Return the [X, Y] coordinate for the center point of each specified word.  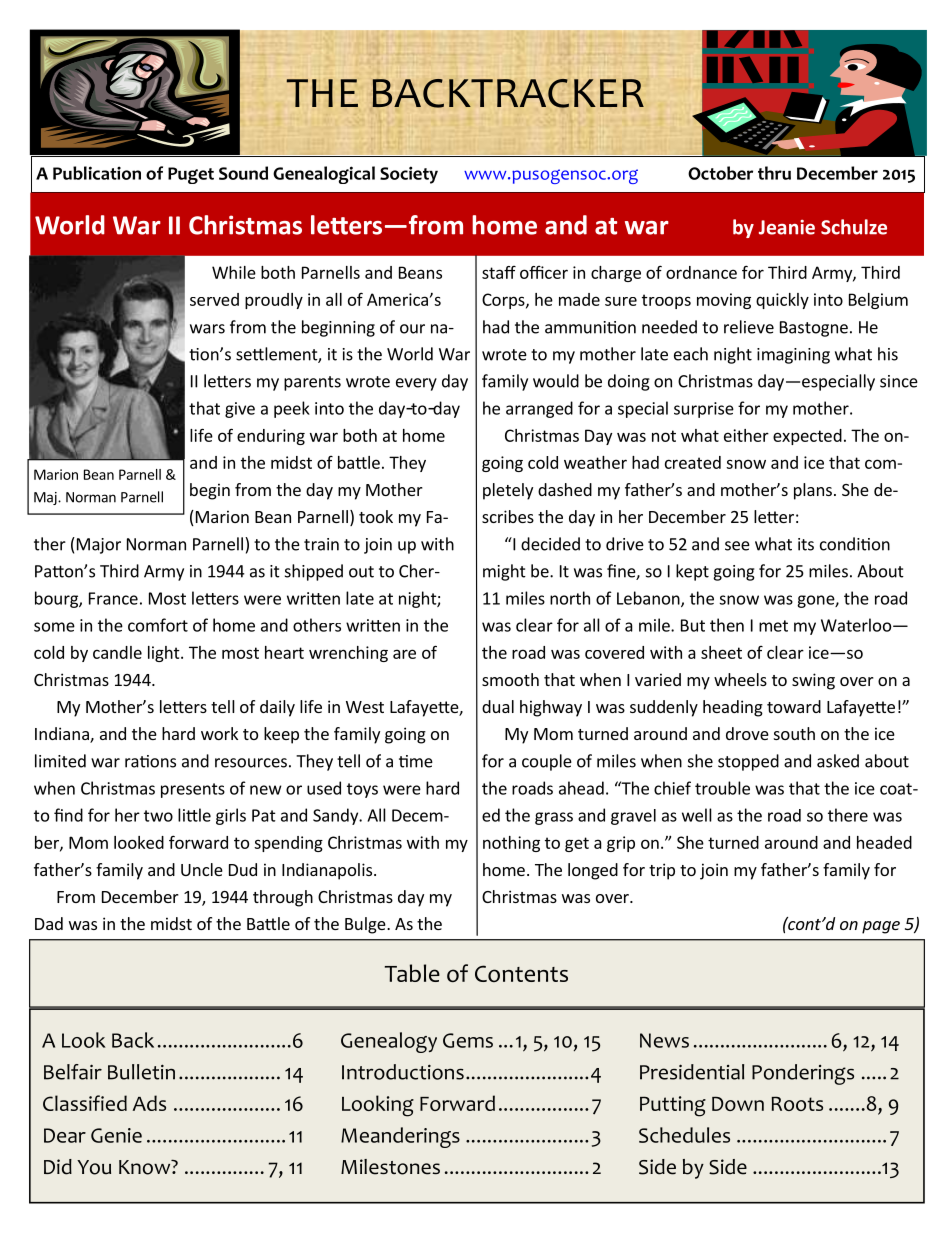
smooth [510, 679]
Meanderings [400, 1137]
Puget [191, 175]
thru [774, 173]
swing [813, 681]
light [165, 654]
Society [409, 175]
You [94, 1167]
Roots [797, 1103]
